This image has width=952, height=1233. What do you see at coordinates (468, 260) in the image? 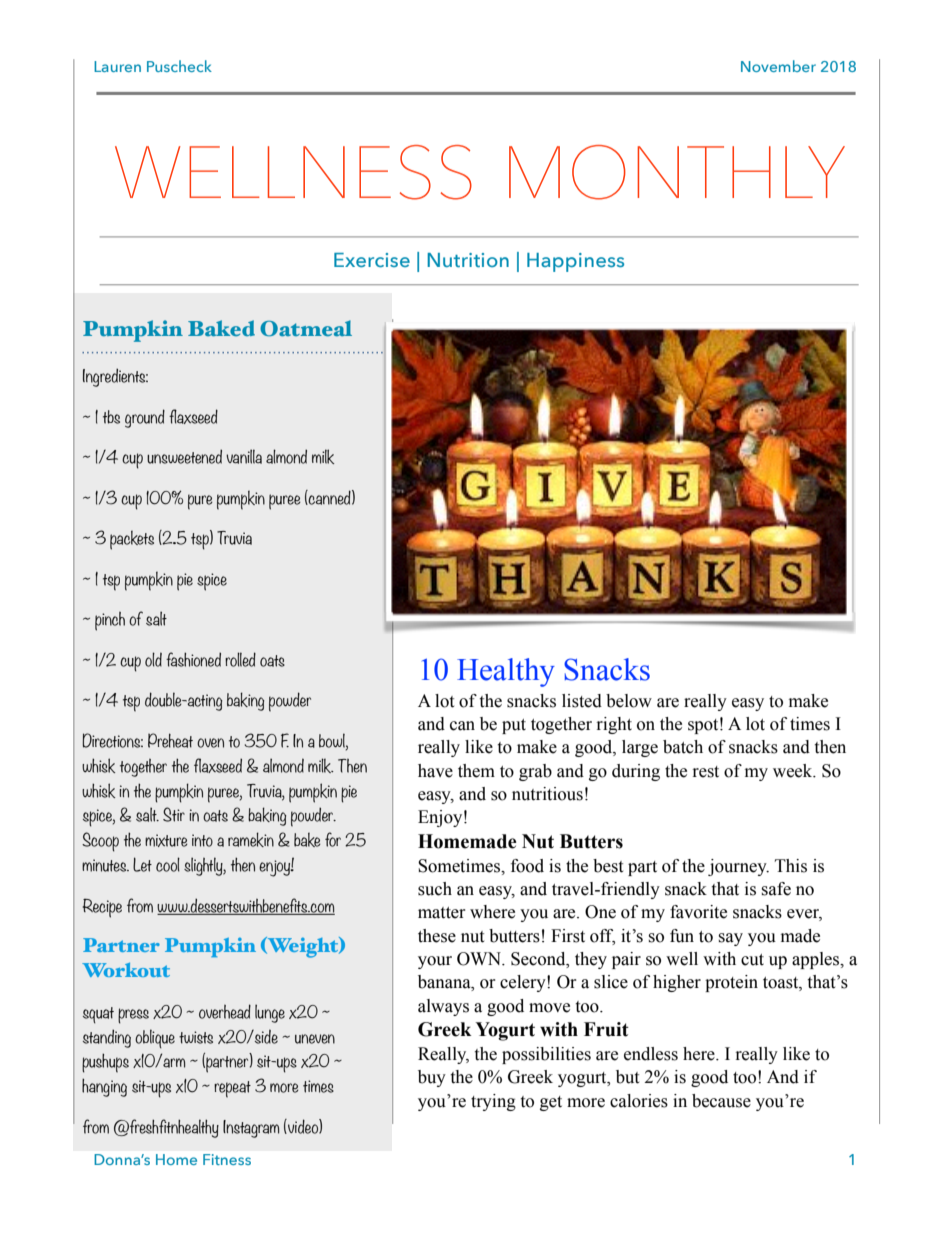
I see `Nutrition` at bounding box center [468, 260].
